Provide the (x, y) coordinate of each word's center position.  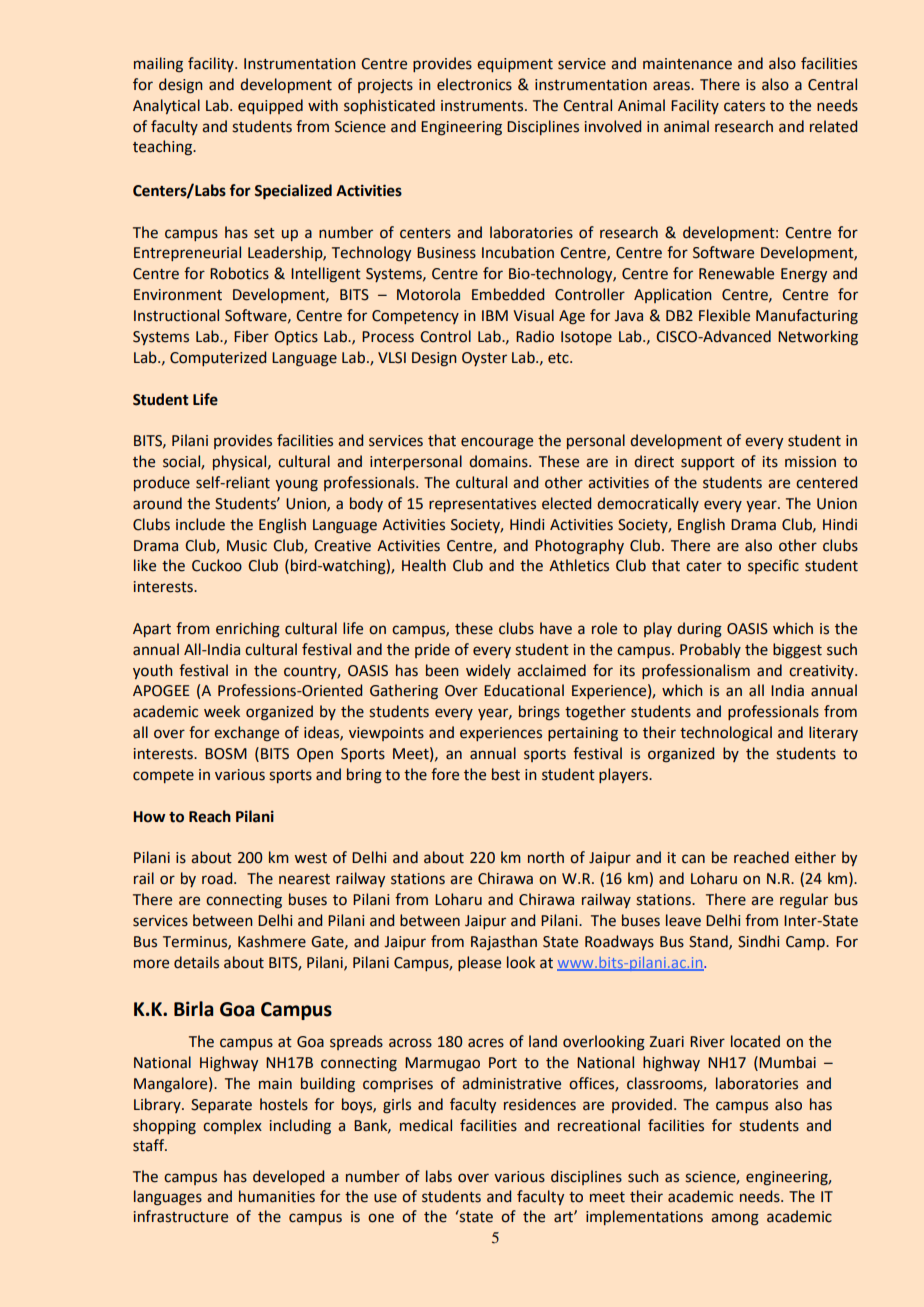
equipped (270, 106)
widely (488, 671)
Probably (710, 650)
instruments (482, 106)
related (833, 126)
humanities (277, 1196)
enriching (248, 630)
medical (426, 1125)
